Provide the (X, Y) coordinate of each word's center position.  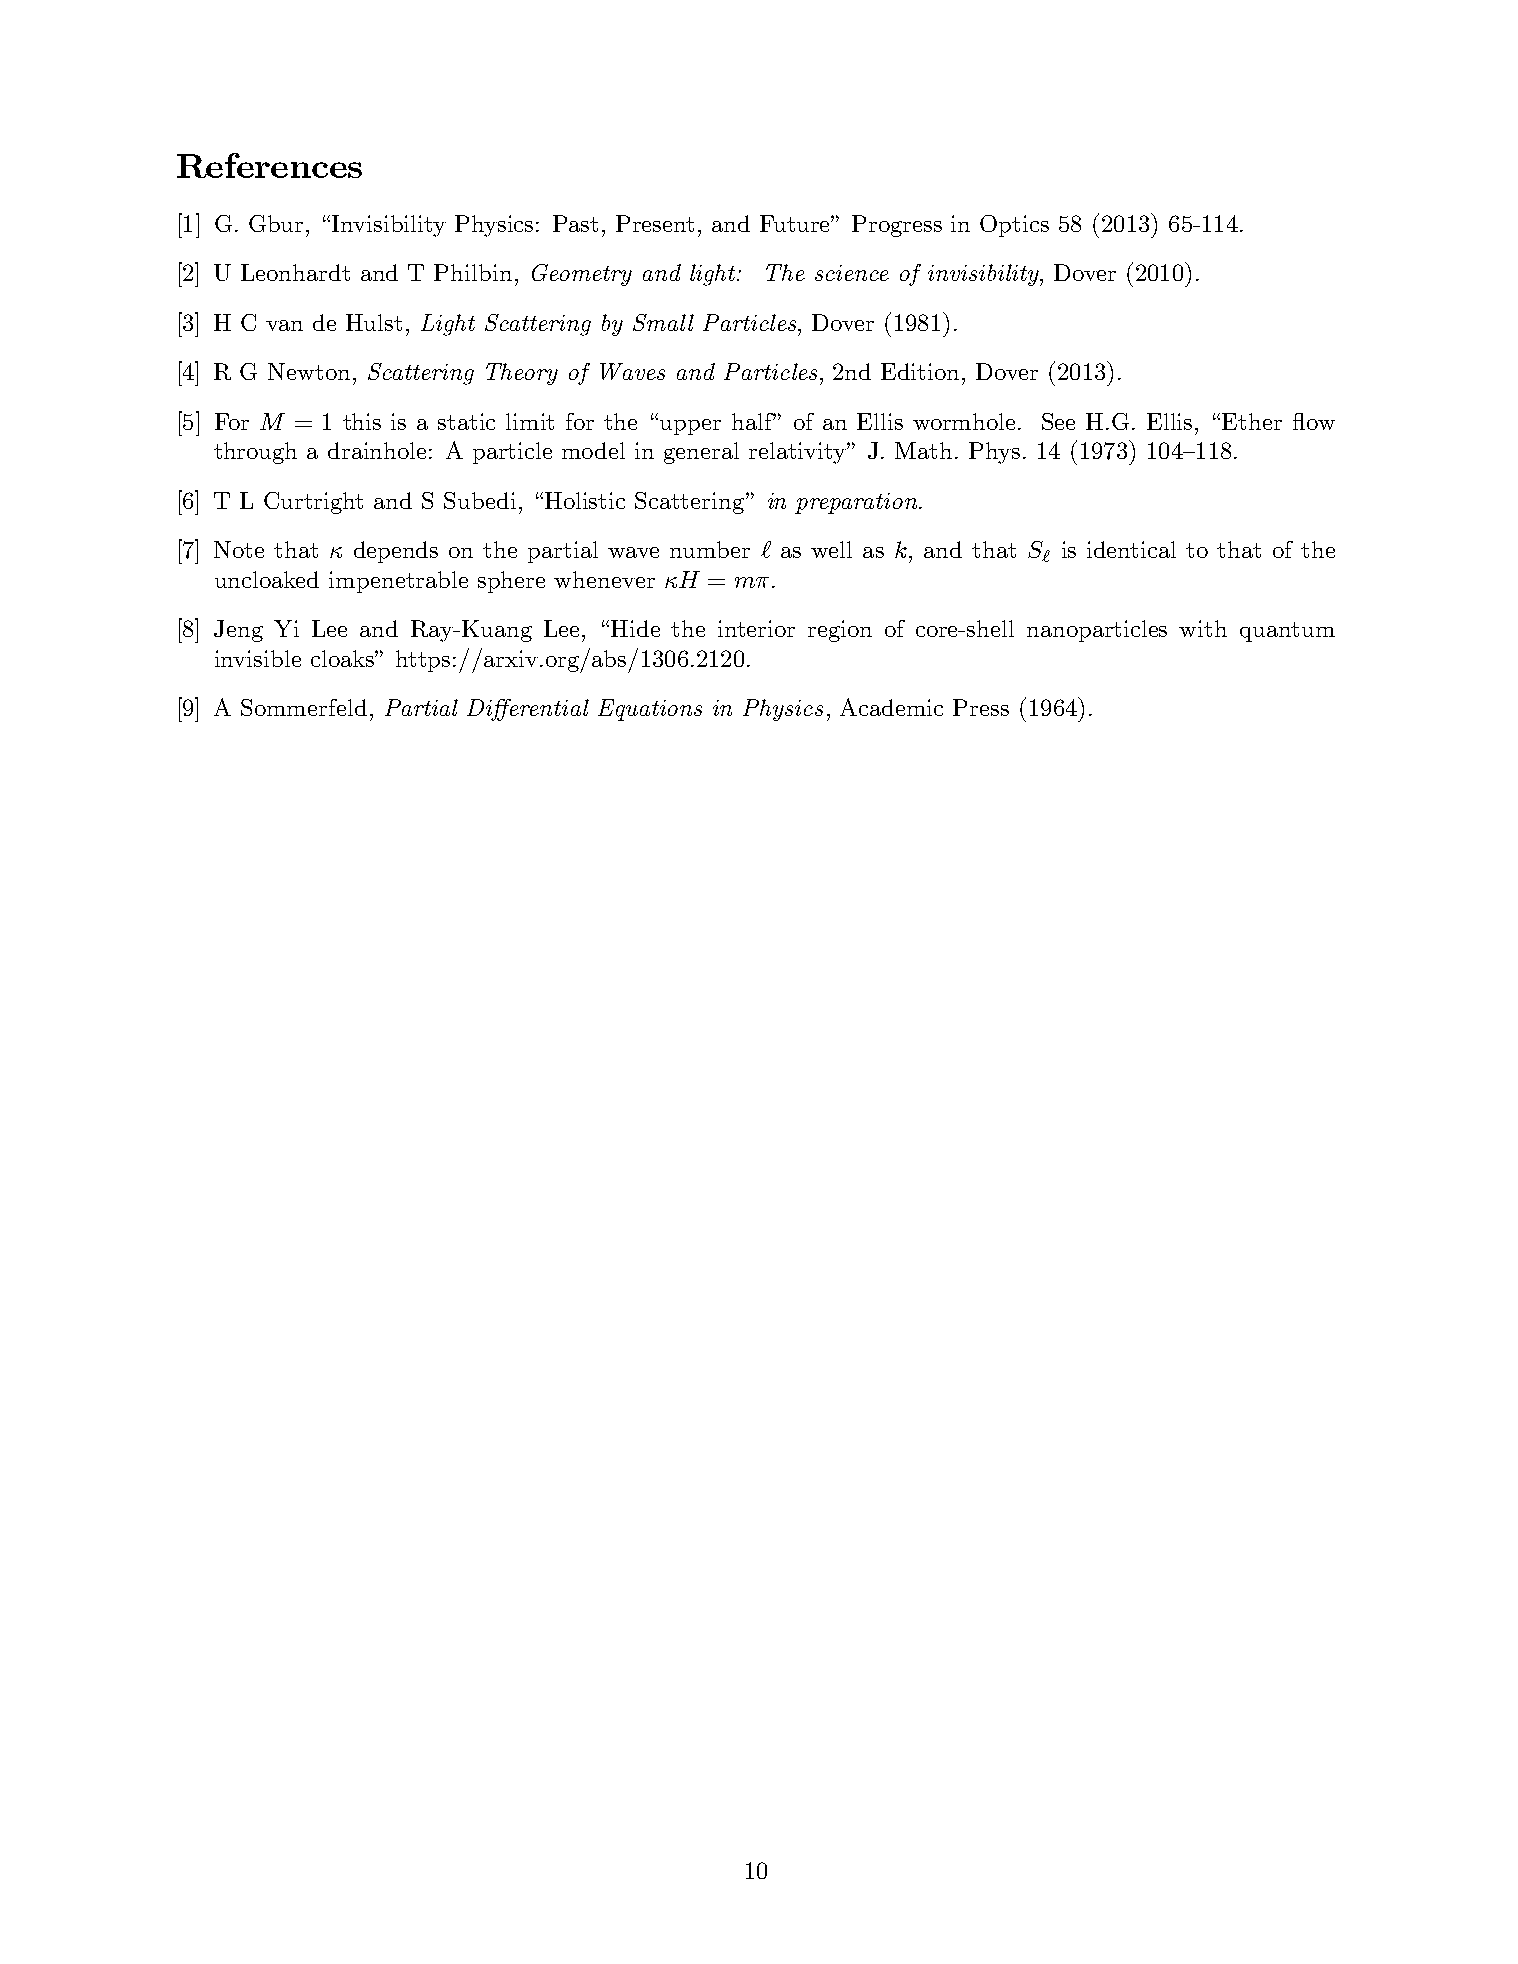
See (1058, 421)
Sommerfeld (304, 707)
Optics (1014, 226)
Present (655, 223)
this (362, 421)
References (269, 165)
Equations (650, 710)
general (701, 453)
